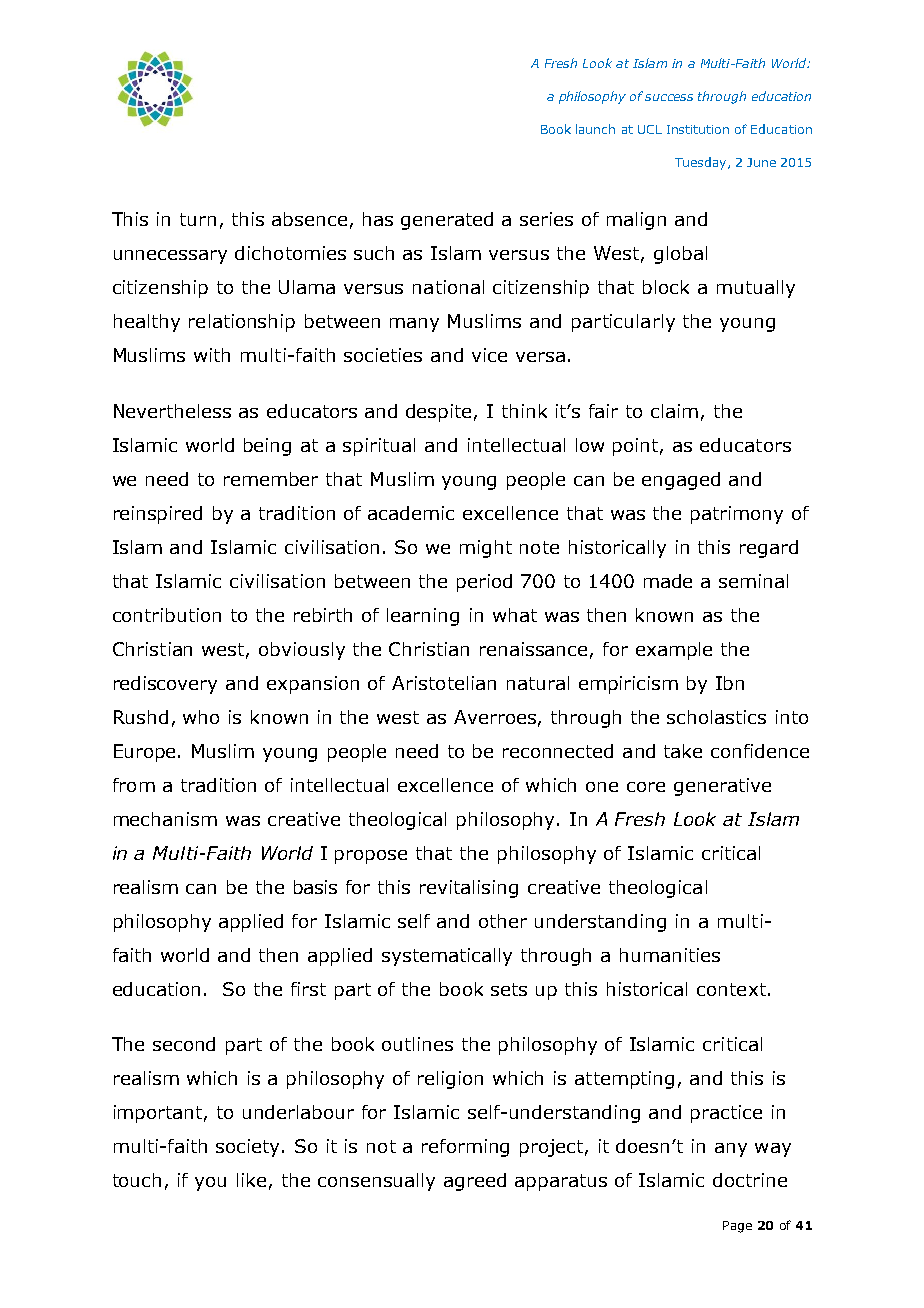 Image resolution: width=924 pixels, height=1308 pixels. I want to click on period, so click(484, 583).
